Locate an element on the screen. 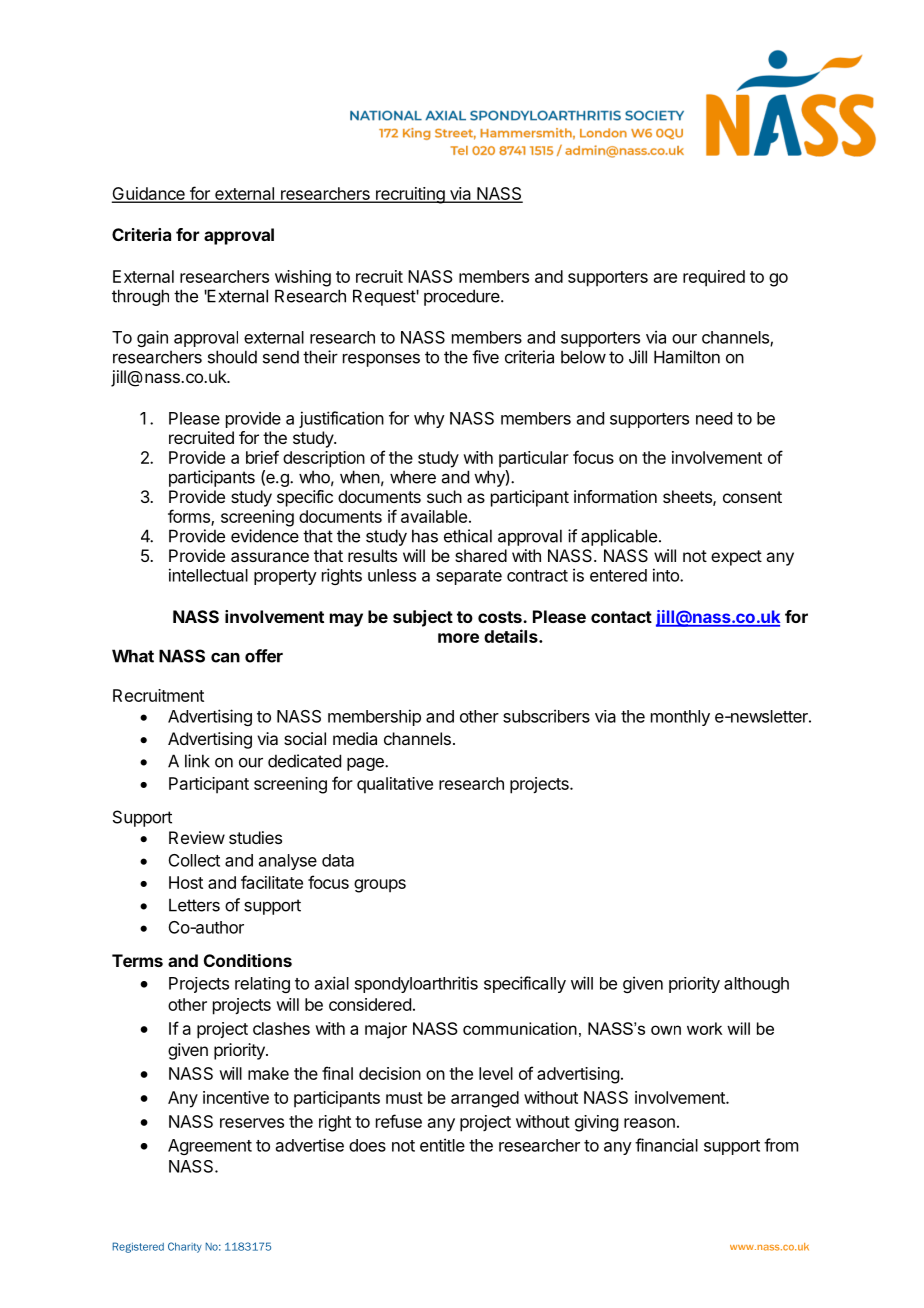 Image resolution: width=924 pixels, height=1308 pixels. Charity is located at coordinates (185, 1247).
